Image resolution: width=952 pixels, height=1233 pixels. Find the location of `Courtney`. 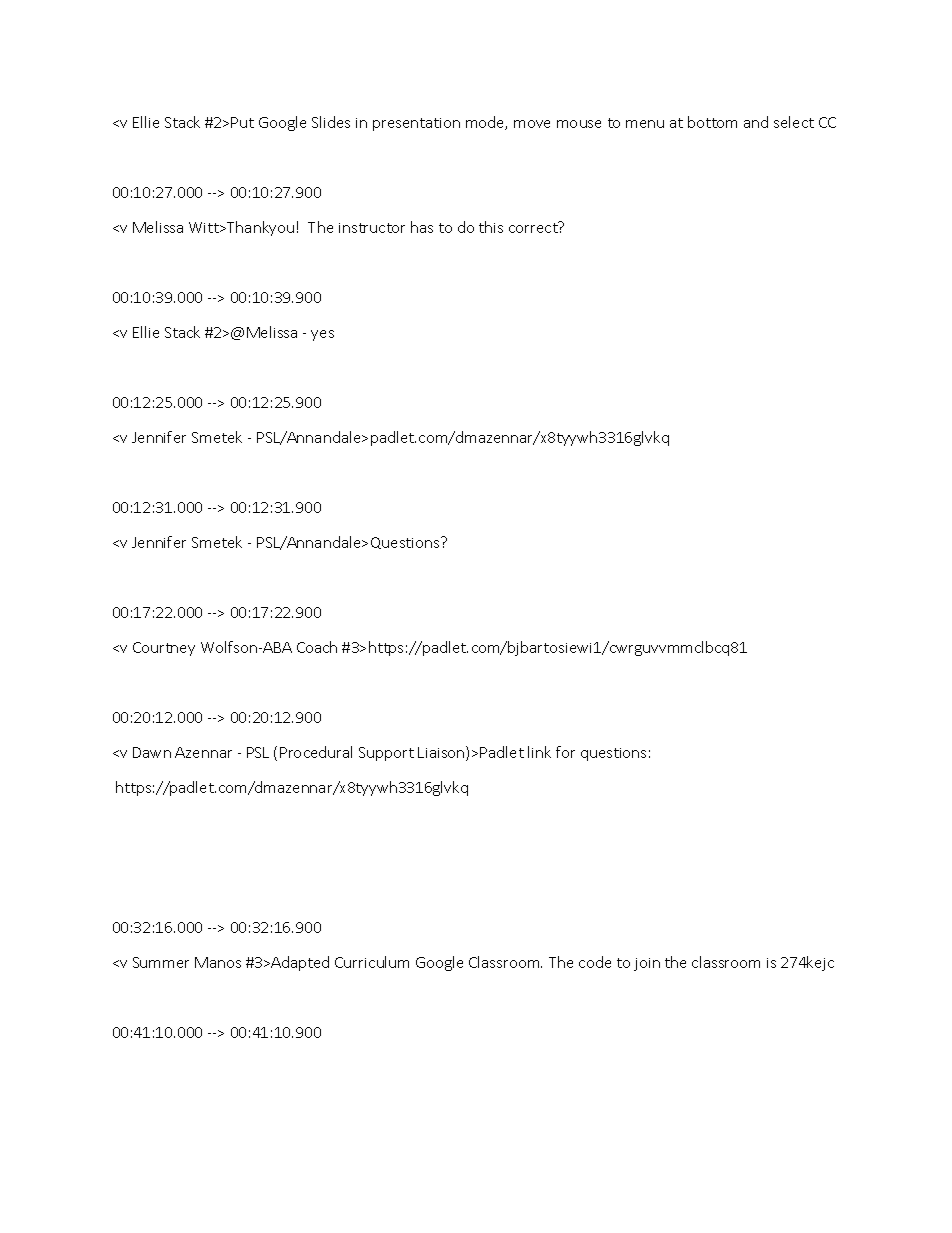

Courtney is located at coordinates (164, 649).
